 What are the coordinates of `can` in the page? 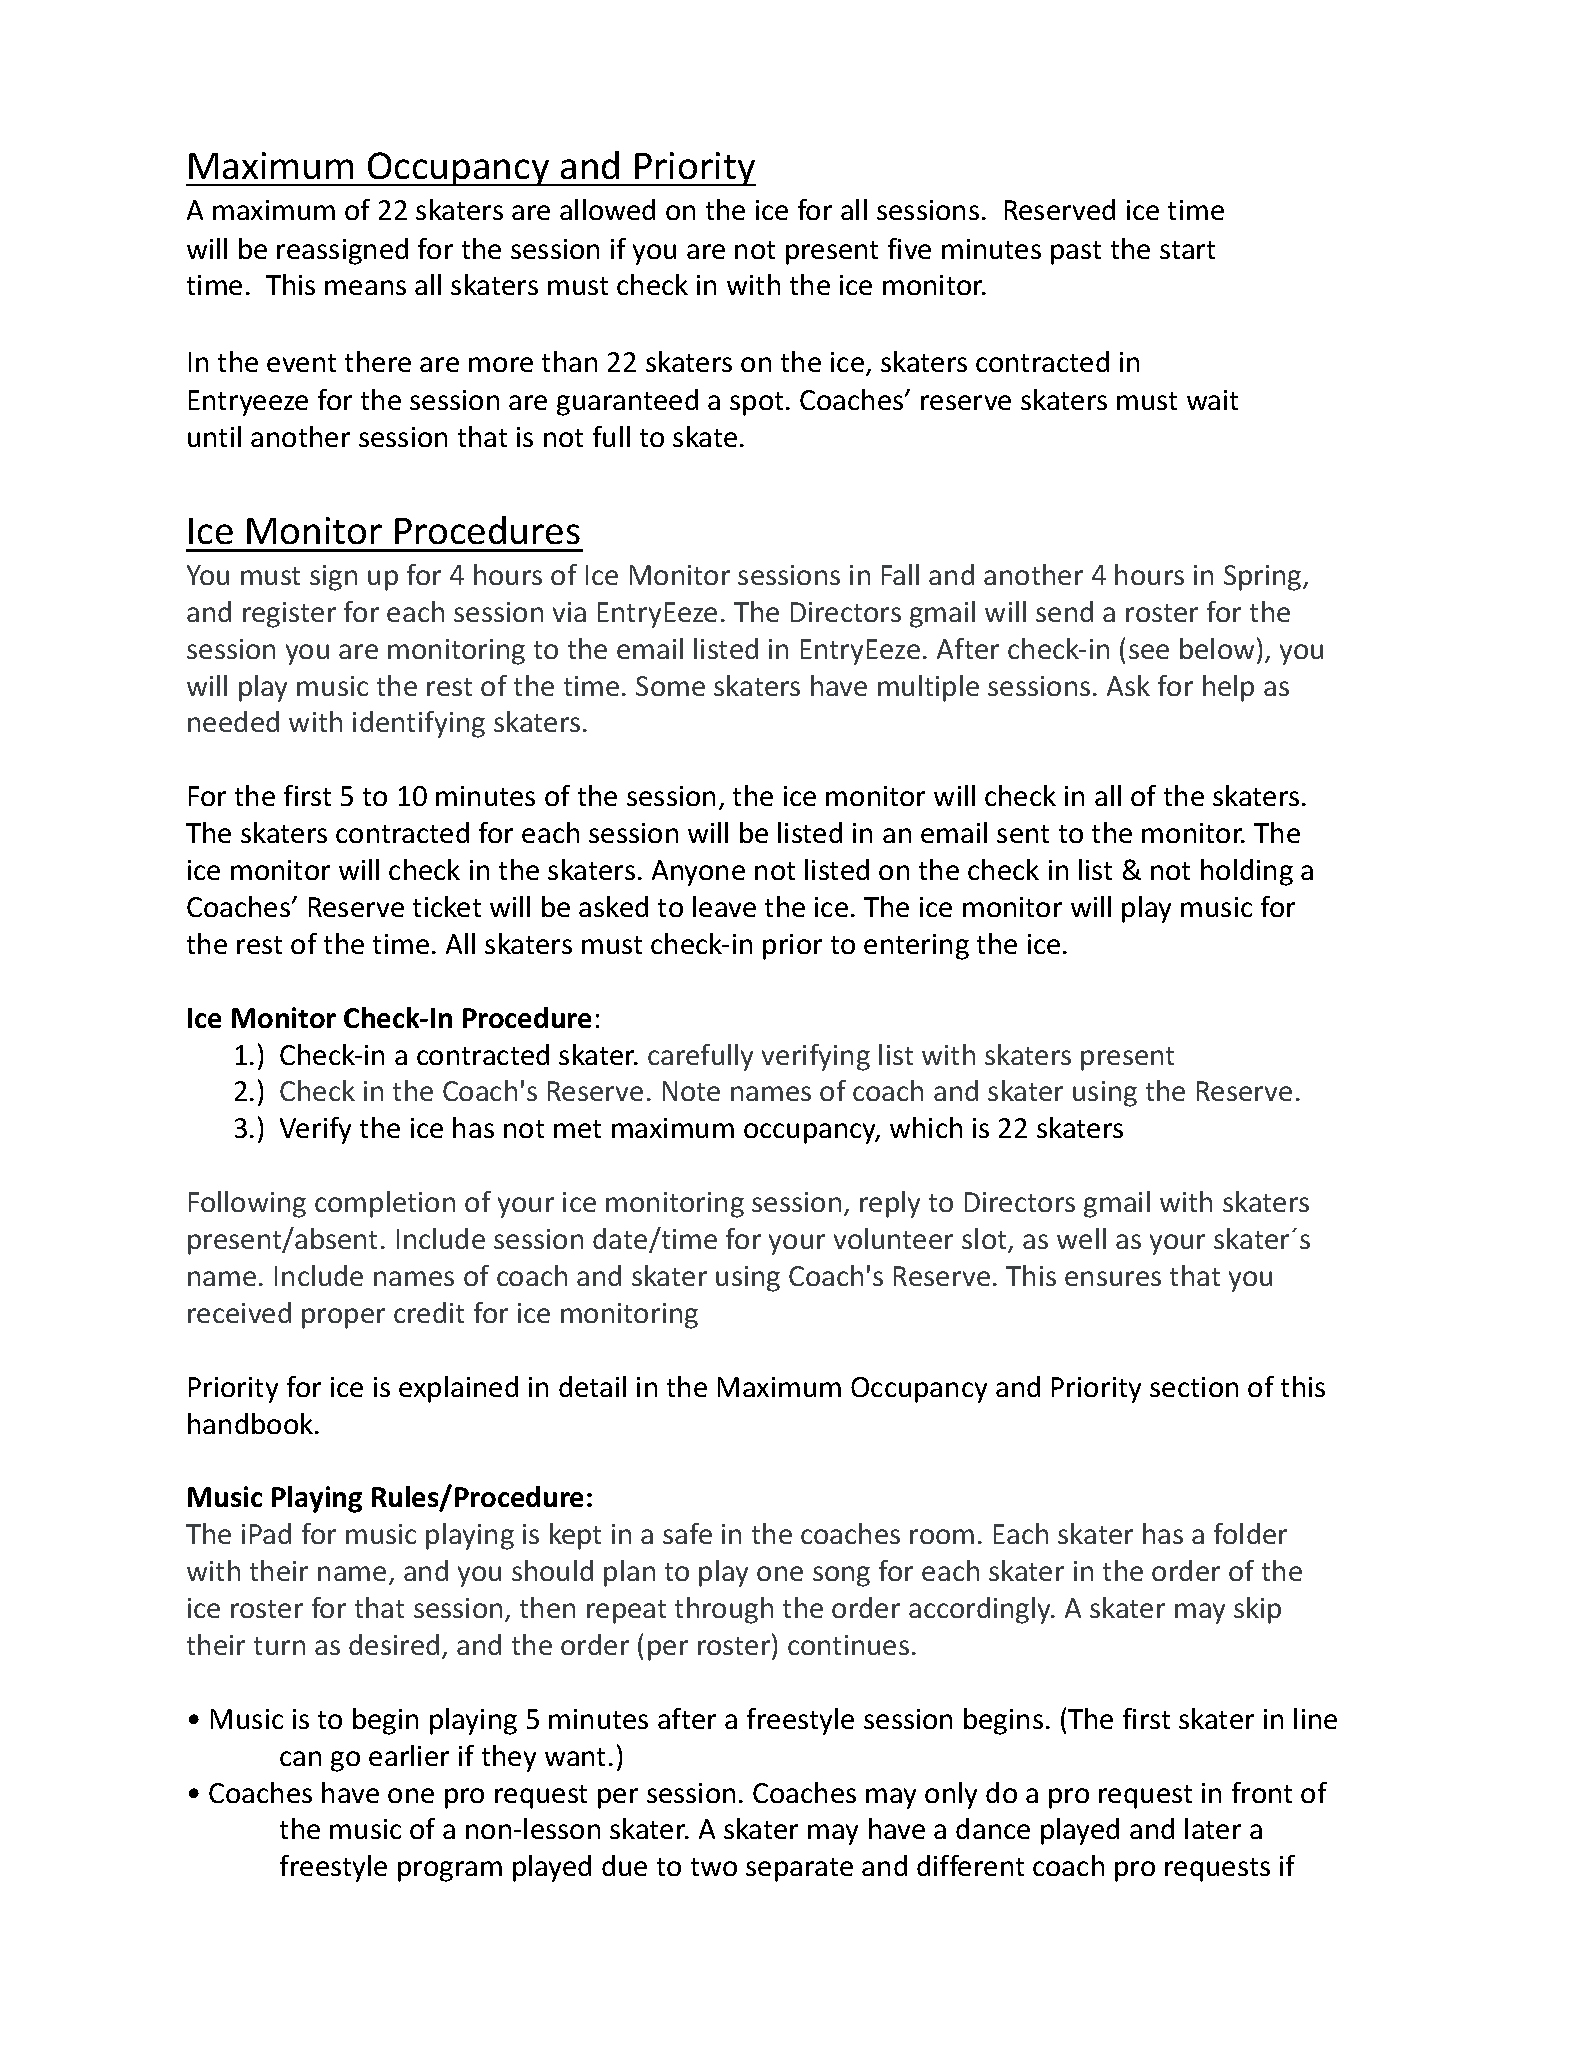 It's located at (300, 1758).
